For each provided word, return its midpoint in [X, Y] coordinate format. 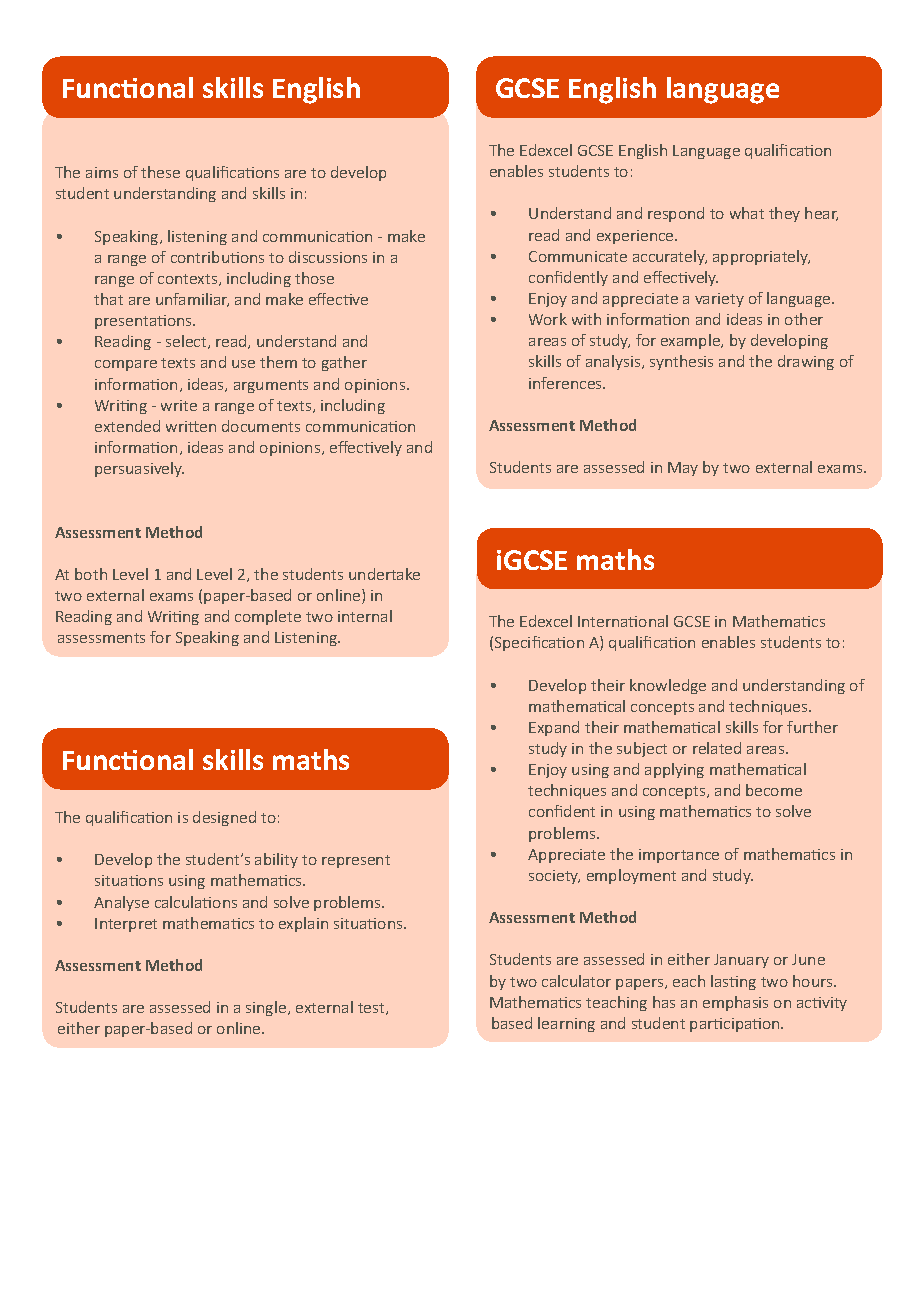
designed [224, 818]
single [267, 1008]
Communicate [578, 256]
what [747, 213]
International [623, 621]
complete [268, 617]
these [160, 172]
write [179, 405]
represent [356, 861]
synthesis [681, 362]
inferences [566, 383]
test [372, 1009]
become [774, 790]
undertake [384, 574]
